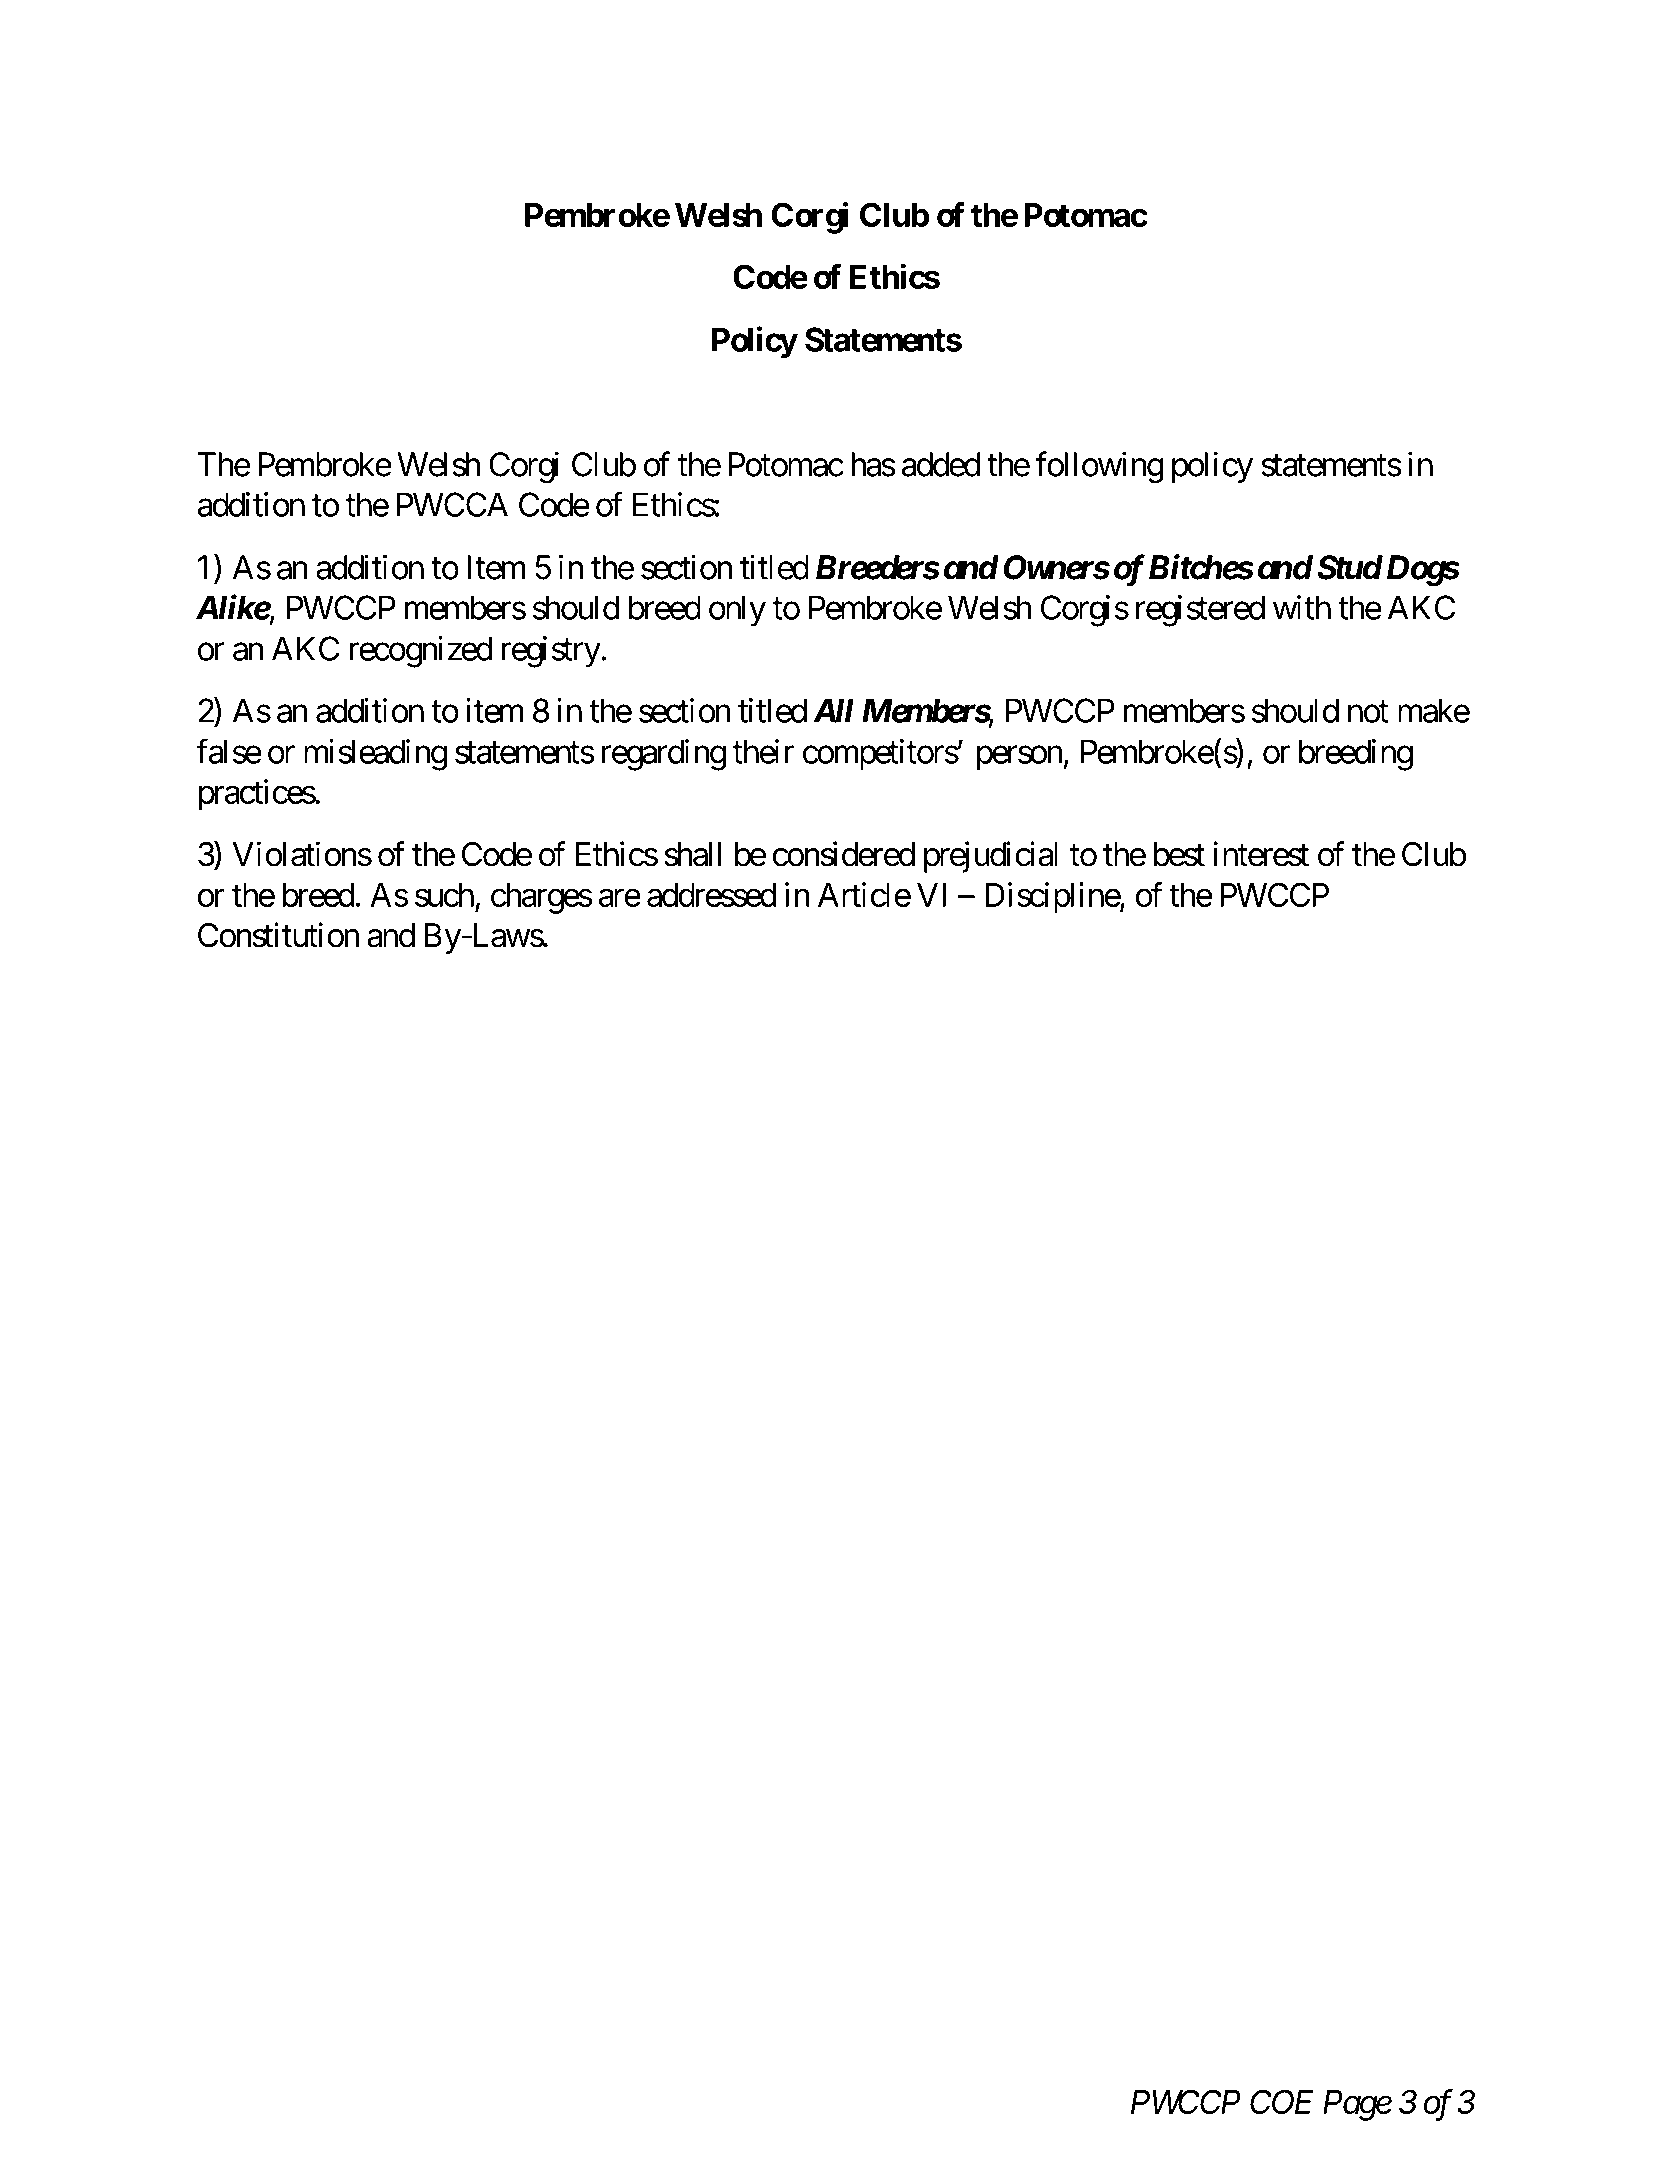 This screenshot has width=1668, height=2158. I want to click on such, so click(444, 895).
